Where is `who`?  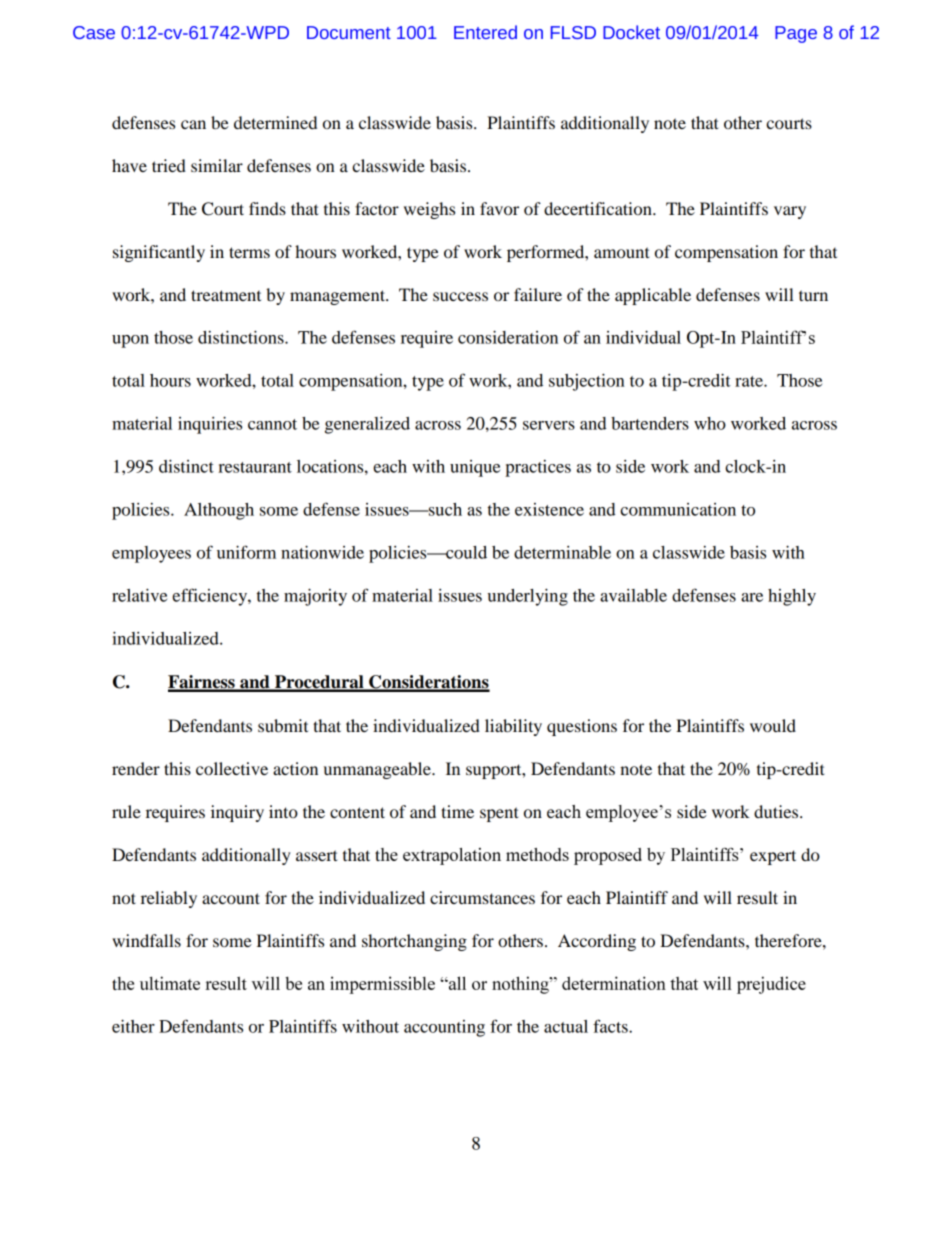
who is located at coordinates (710, 423).
